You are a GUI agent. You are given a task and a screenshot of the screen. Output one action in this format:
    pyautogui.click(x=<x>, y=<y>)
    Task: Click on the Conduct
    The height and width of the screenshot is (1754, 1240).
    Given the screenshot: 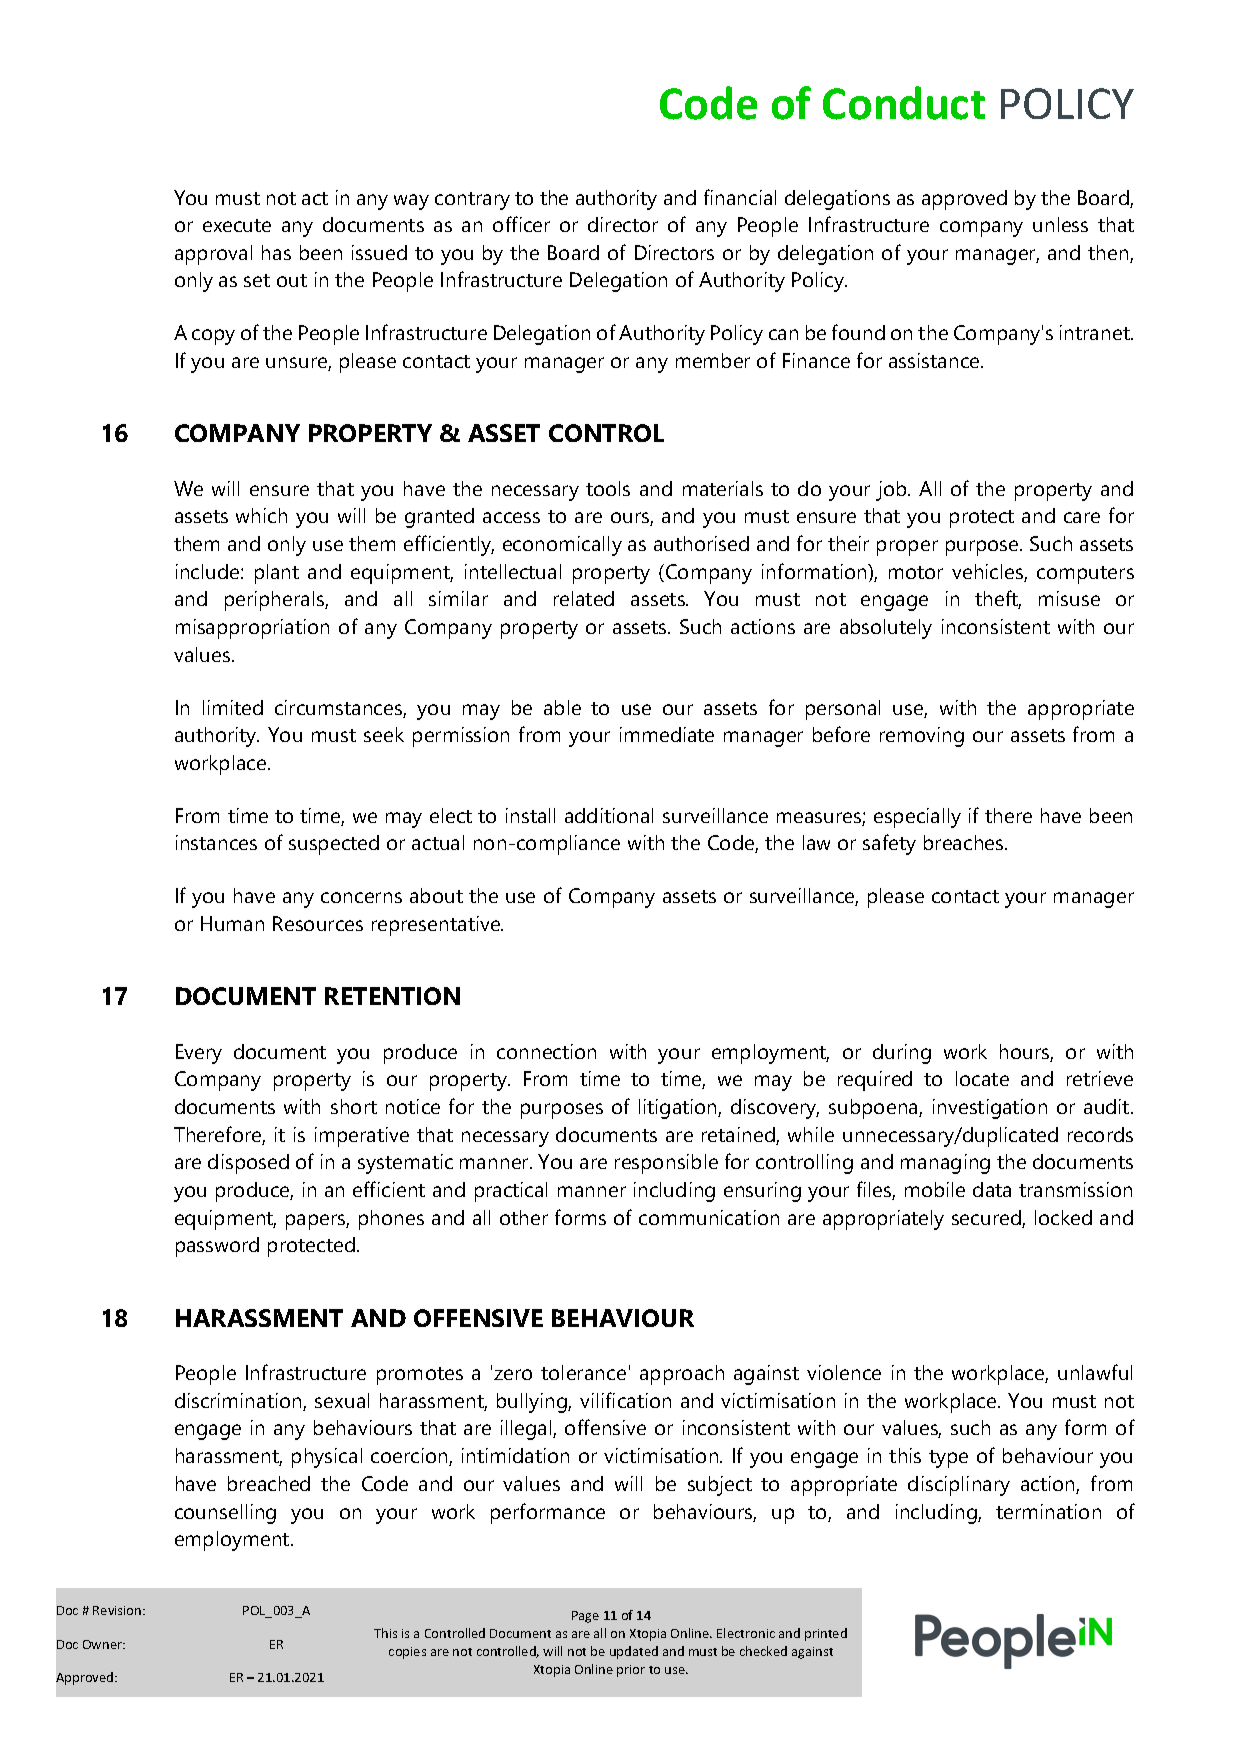 What is the action you would take?
    pyautogui.click(x=904, y=103)
